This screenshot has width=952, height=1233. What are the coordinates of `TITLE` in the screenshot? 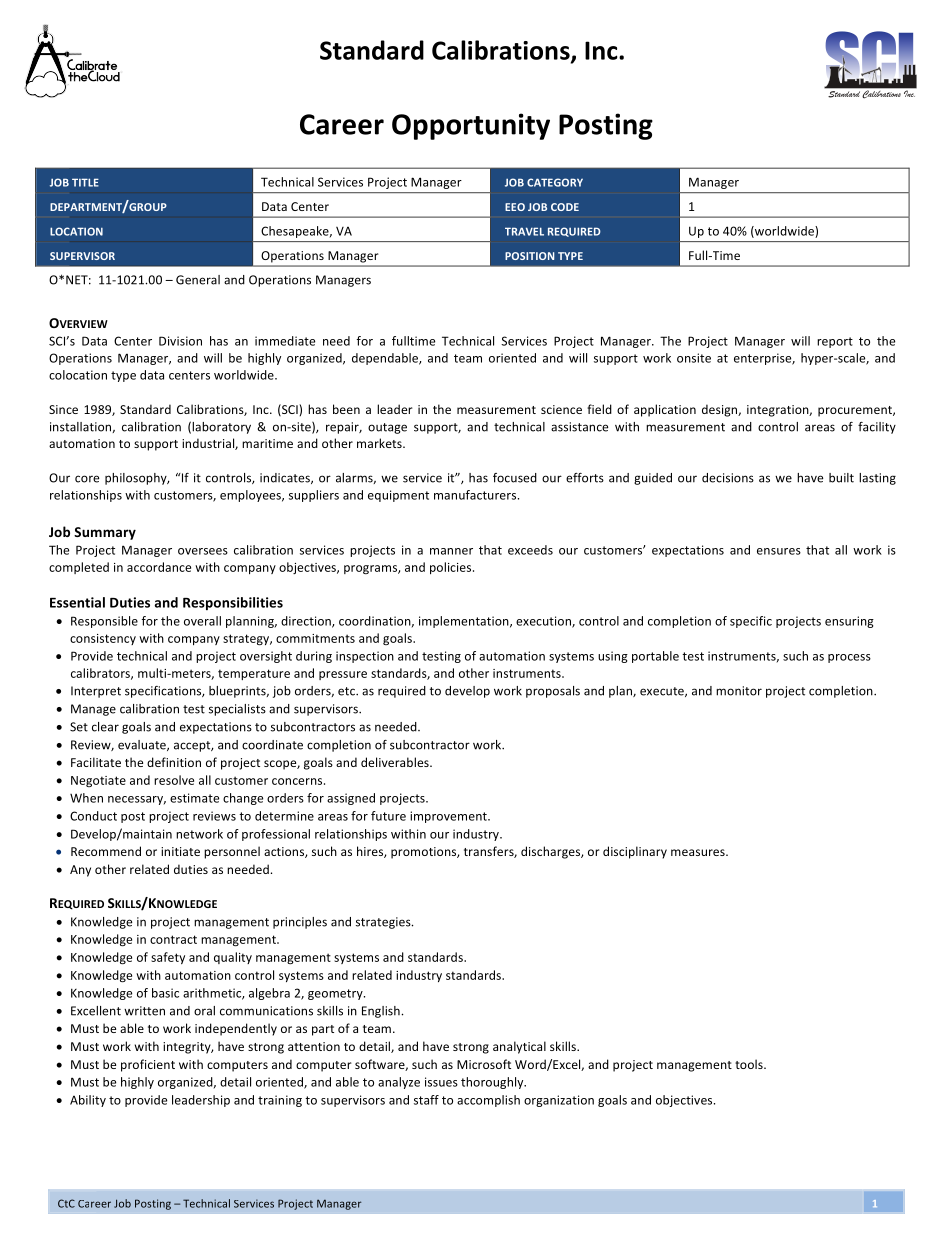 It's located at (85, 182).
